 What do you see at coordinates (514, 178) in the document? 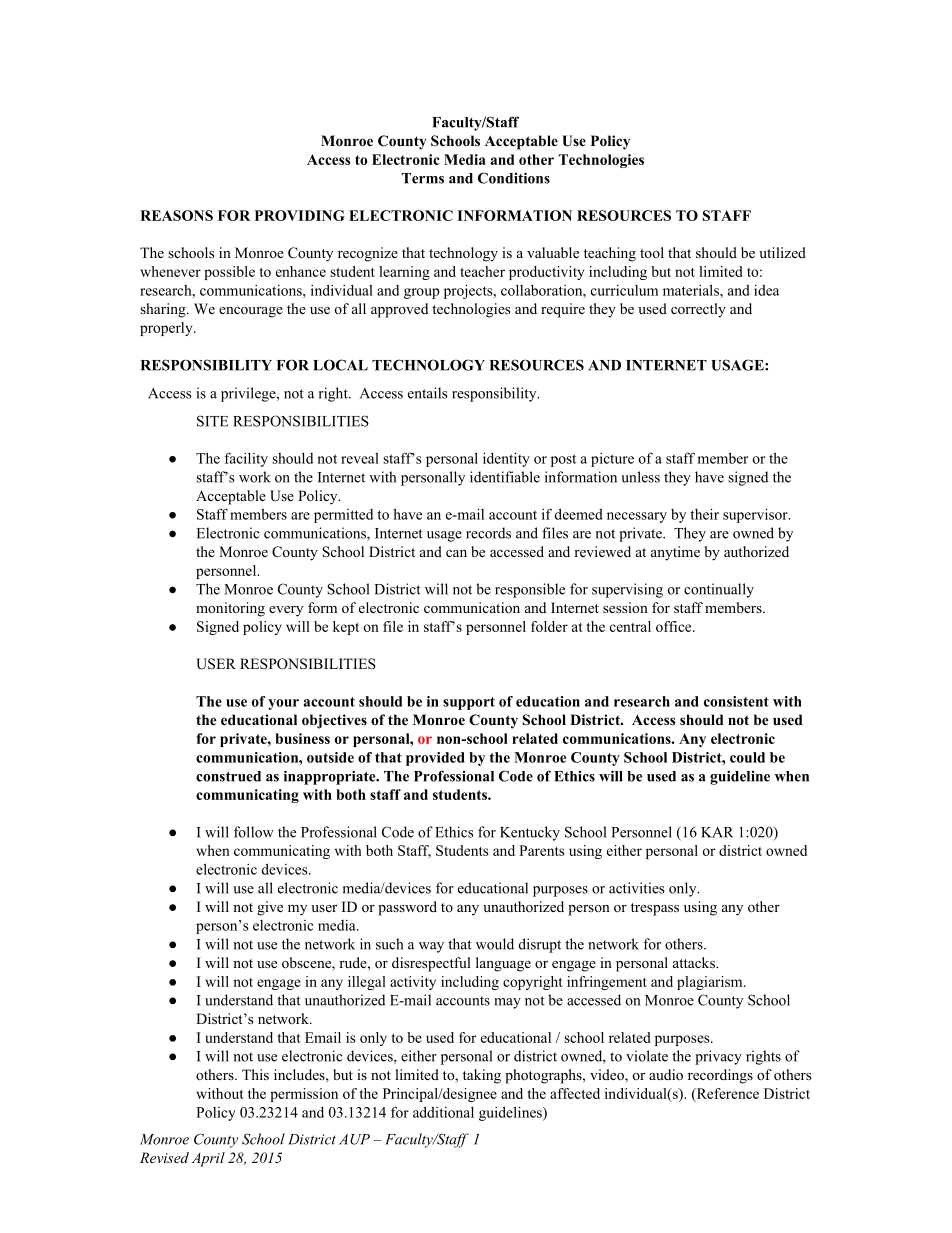
I see `Conditions` at bounding box center [514, 178].
